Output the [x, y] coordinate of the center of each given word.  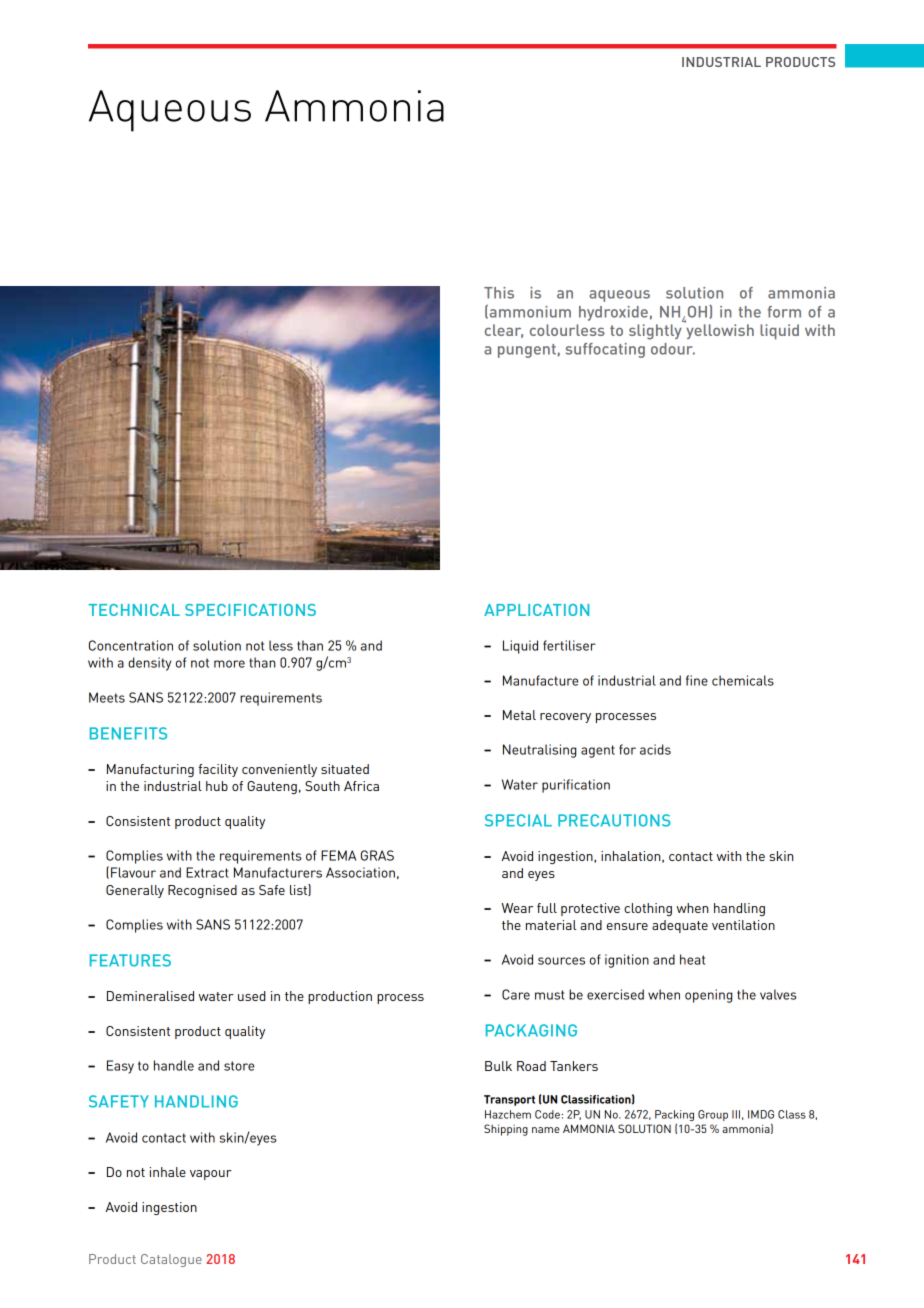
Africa [361, 786]
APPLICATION [536, 610]
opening [708, 996]
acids [655, 749]
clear [504, 331]
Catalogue [171, 1260]
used [252, 996]
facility [218, 770]
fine [697, 680]
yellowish [719, 330]
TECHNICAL [134, 610]
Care [516, 994]
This [499, 293]
